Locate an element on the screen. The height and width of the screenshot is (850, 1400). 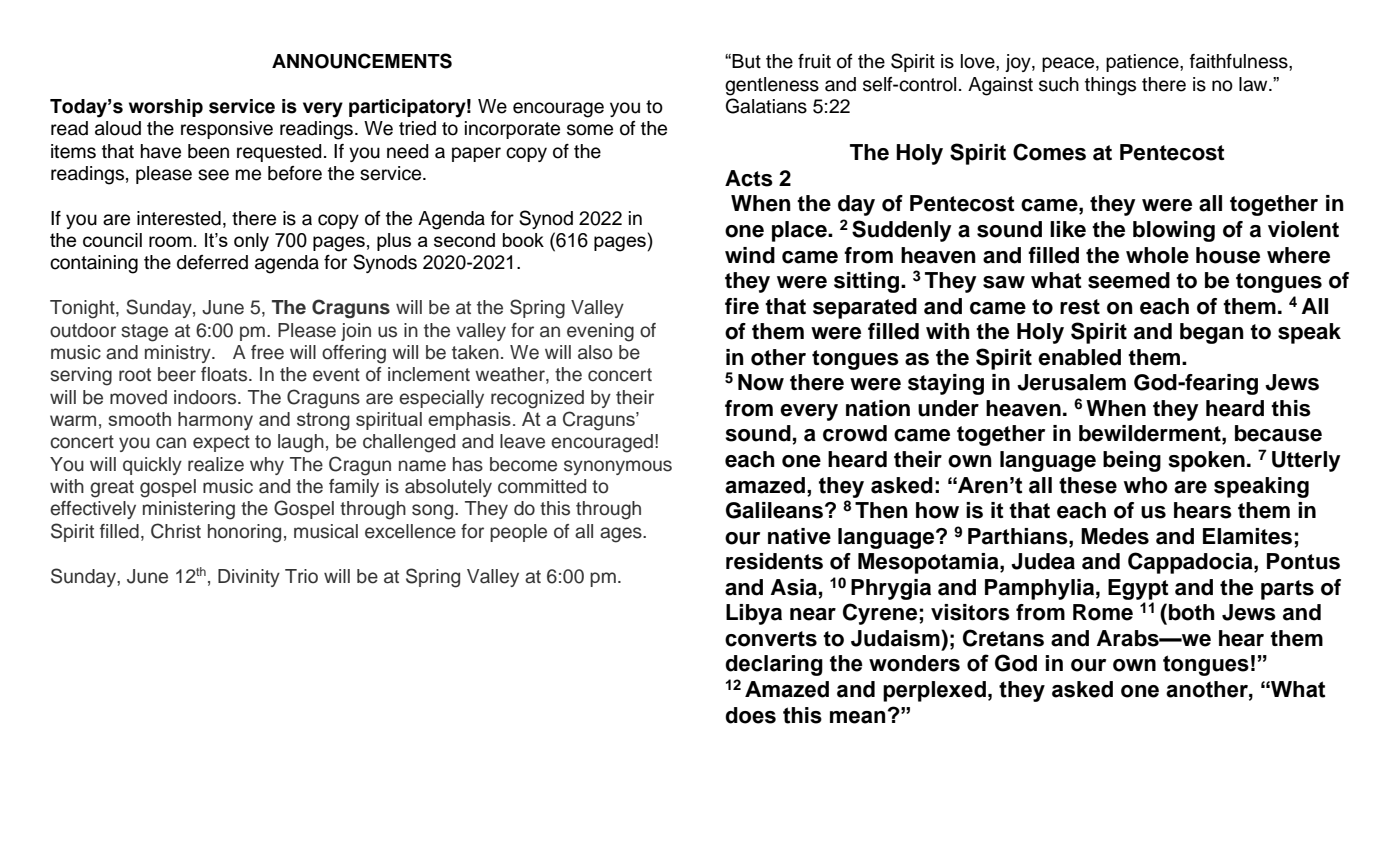
gentleness is located at coordinates (772, 86).
